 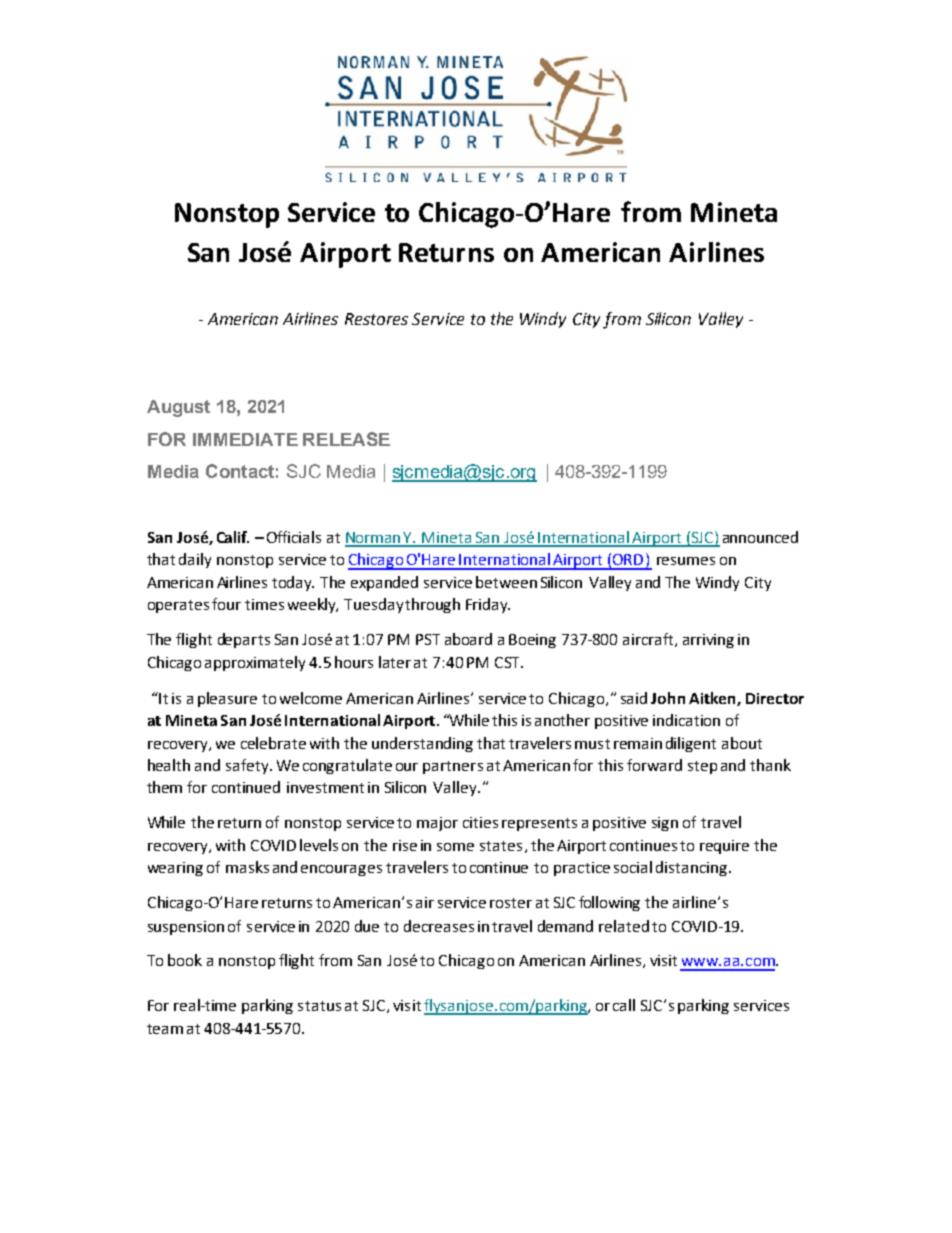 I want to click on CST, so click(x=508, y=662).
